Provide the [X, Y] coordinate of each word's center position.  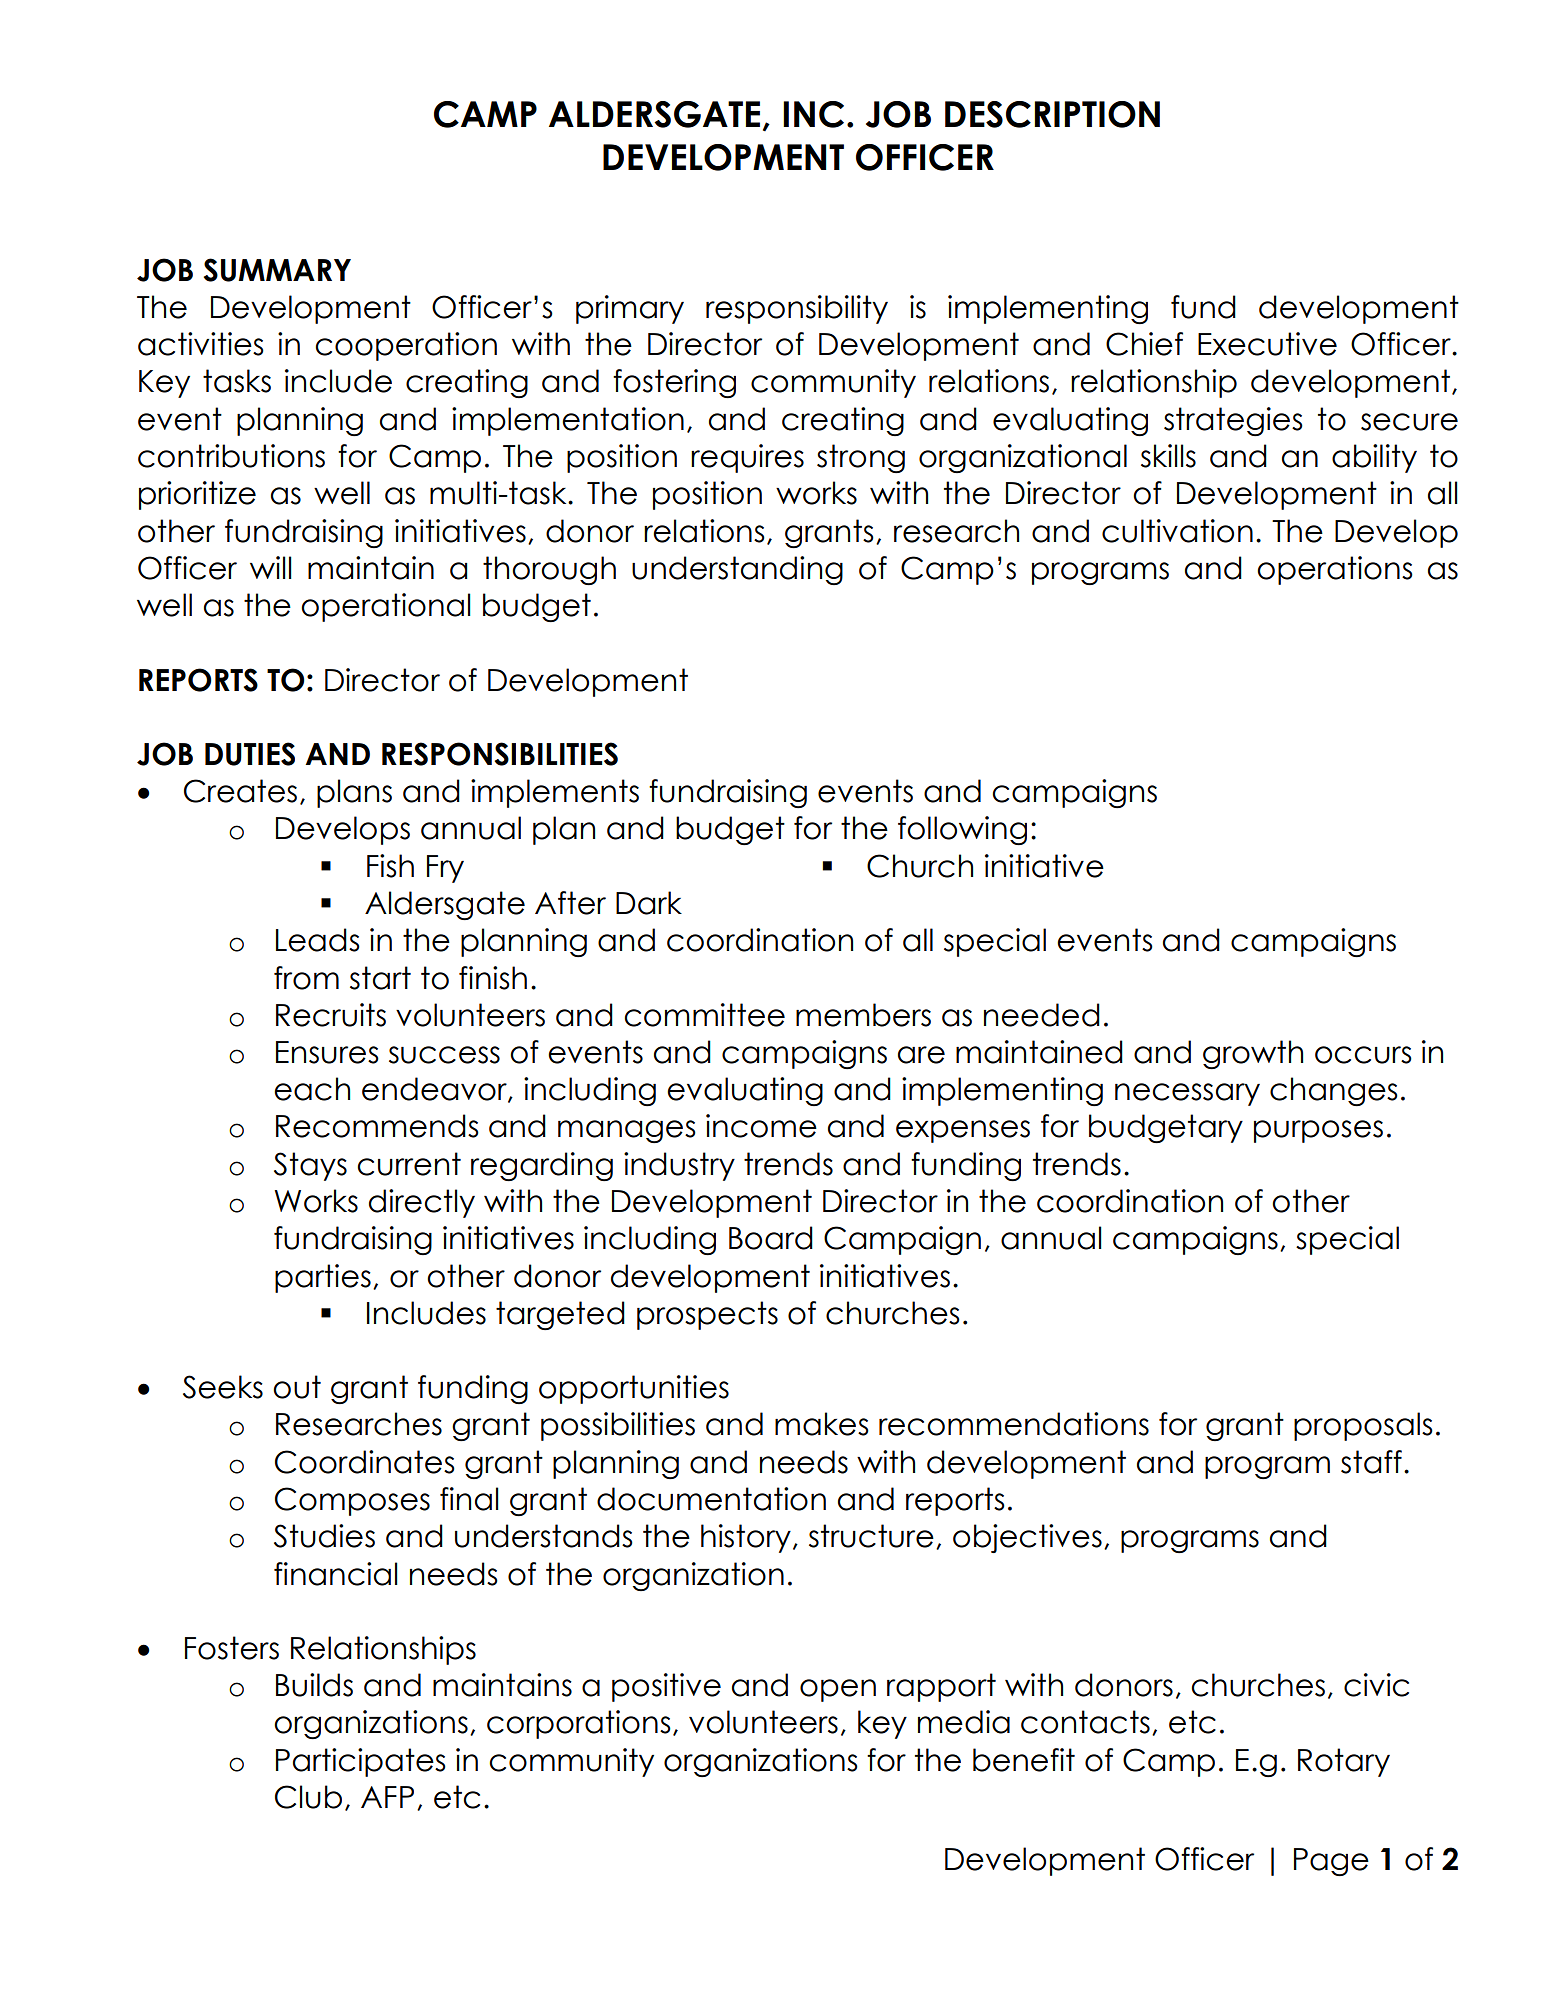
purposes [1318, 1131]
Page [1331, 1862]
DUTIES [250, 754]
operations [1335, 570]
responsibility [797, 309]
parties [323, 1278]
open [838, 1690]
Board [771, 1238]
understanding [737, 570]
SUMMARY [277, 270]
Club [308, 1797]
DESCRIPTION [1052, 114]
